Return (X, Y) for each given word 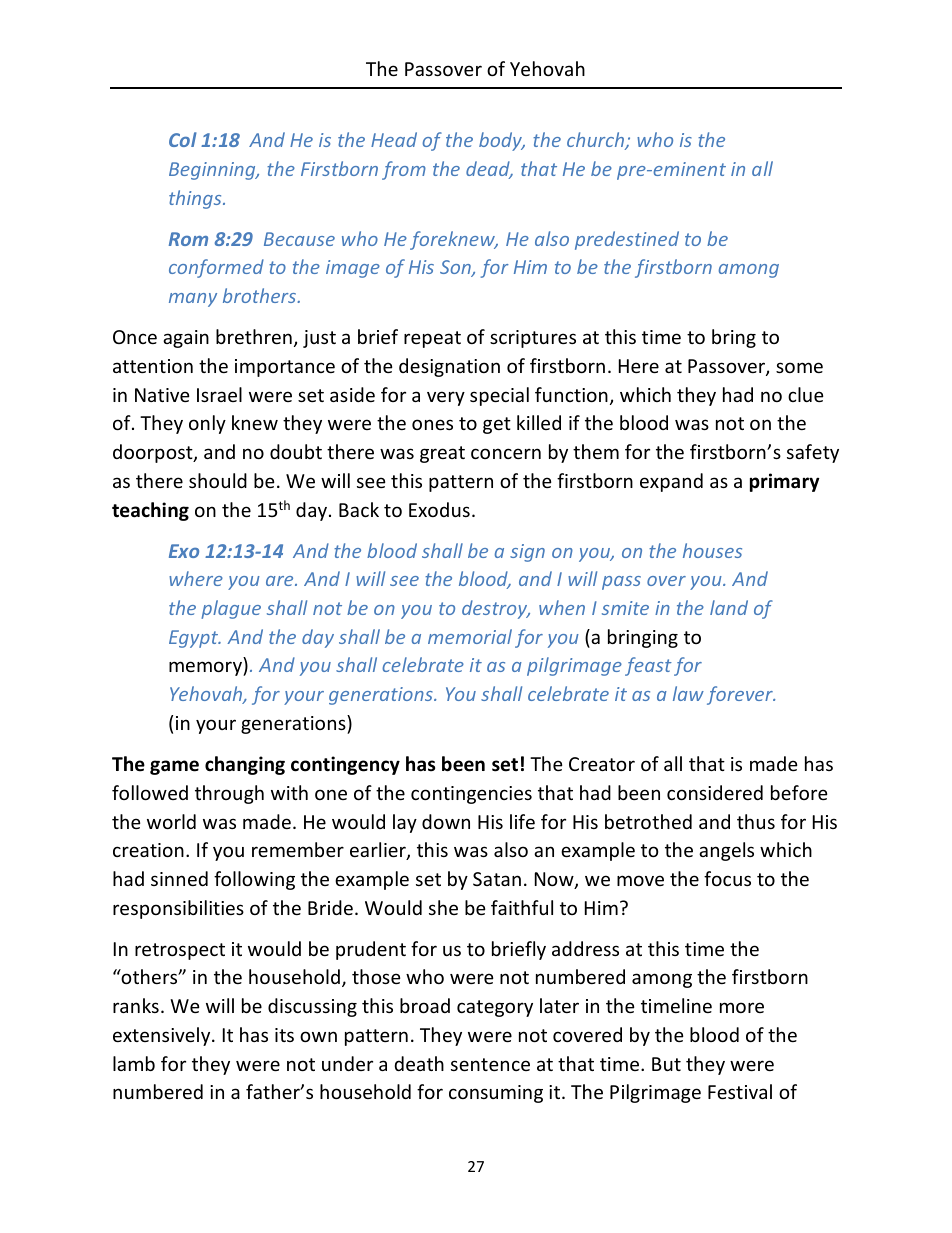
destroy (496, 609)
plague (231, 609)
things (196, 199)
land (729, 607)
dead (489, 170)
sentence (490, 1064)
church (597, 141)
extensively (163, 1036)
